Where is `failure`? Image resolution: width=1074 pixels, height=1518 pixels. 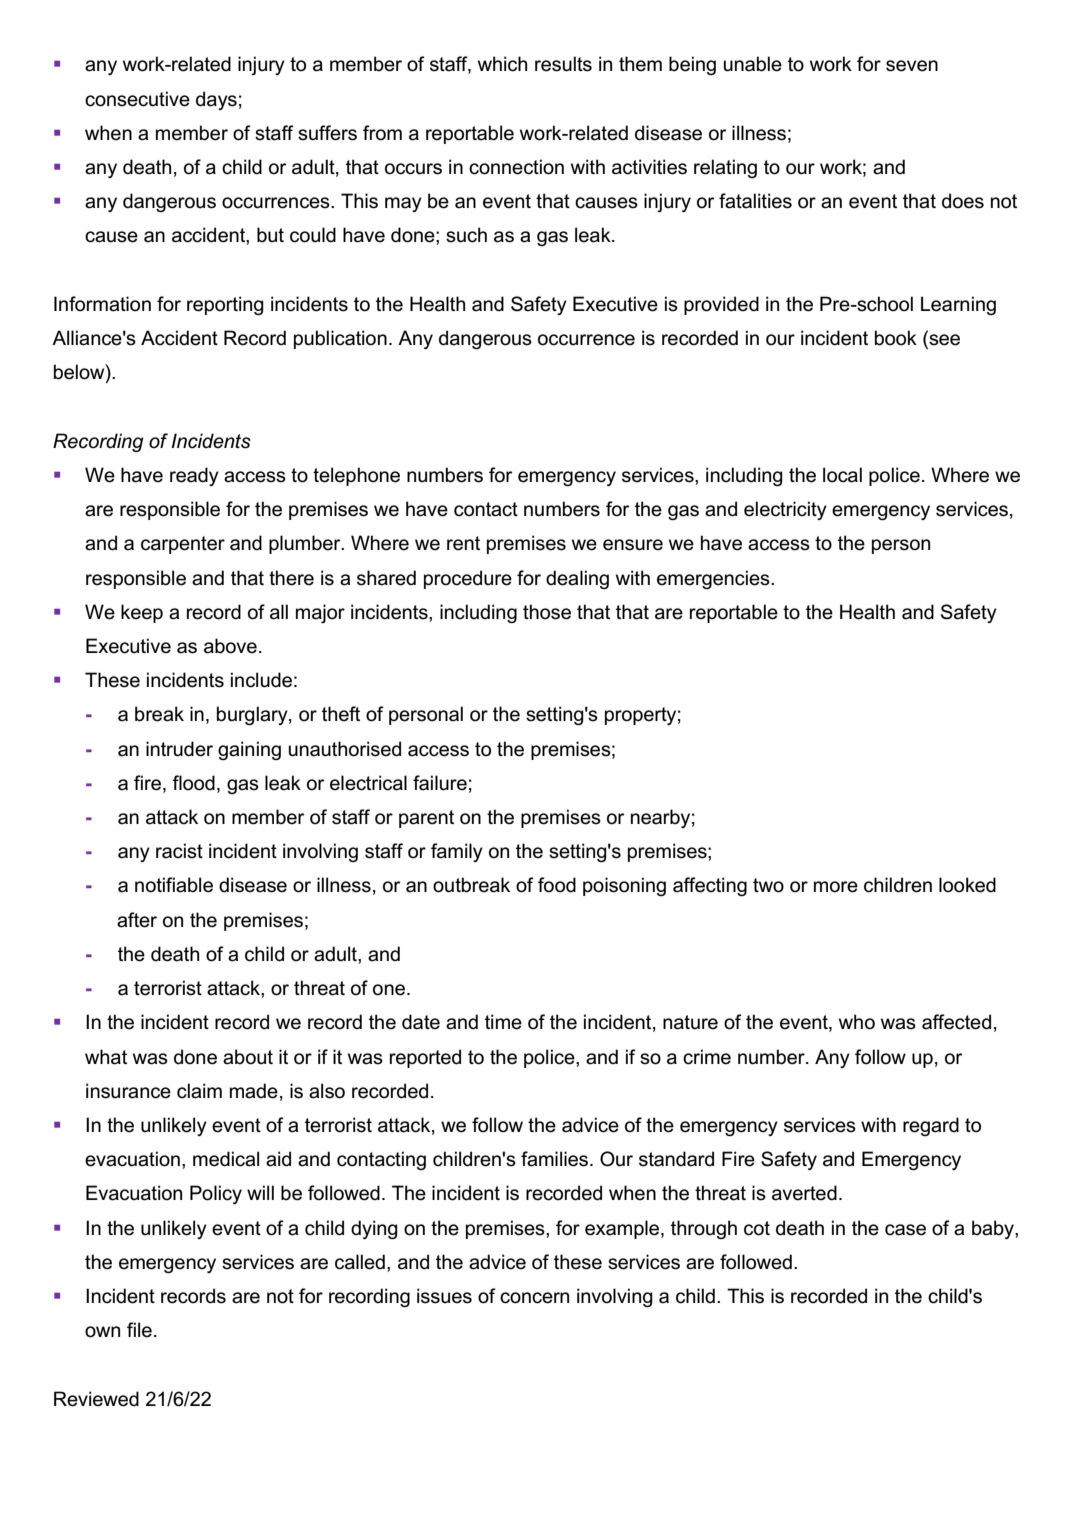
failure is located at coordinates (440, 783).
